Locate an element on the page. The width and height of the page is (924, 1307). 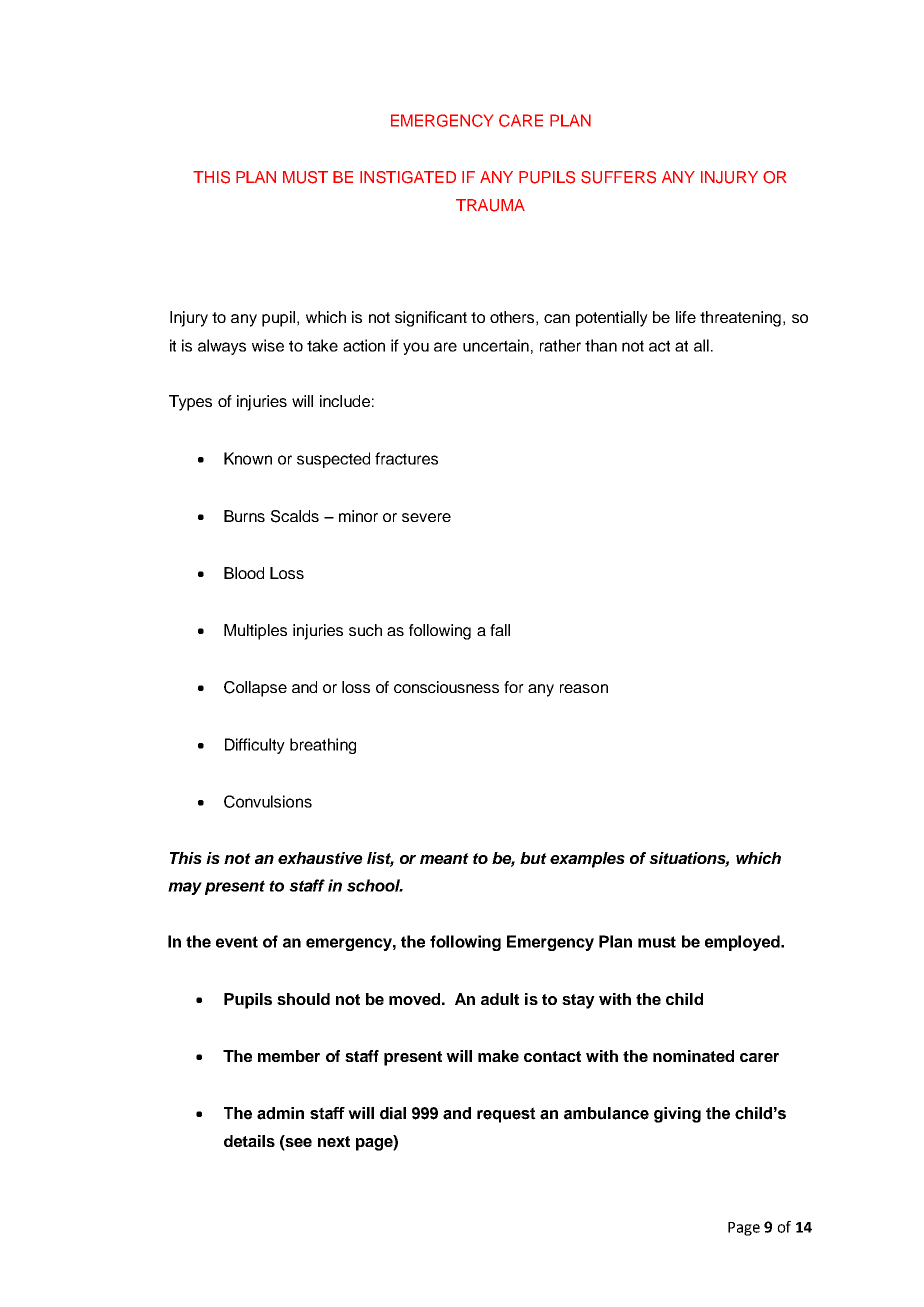
TRAUMA is located at coordinates (490, 205).
